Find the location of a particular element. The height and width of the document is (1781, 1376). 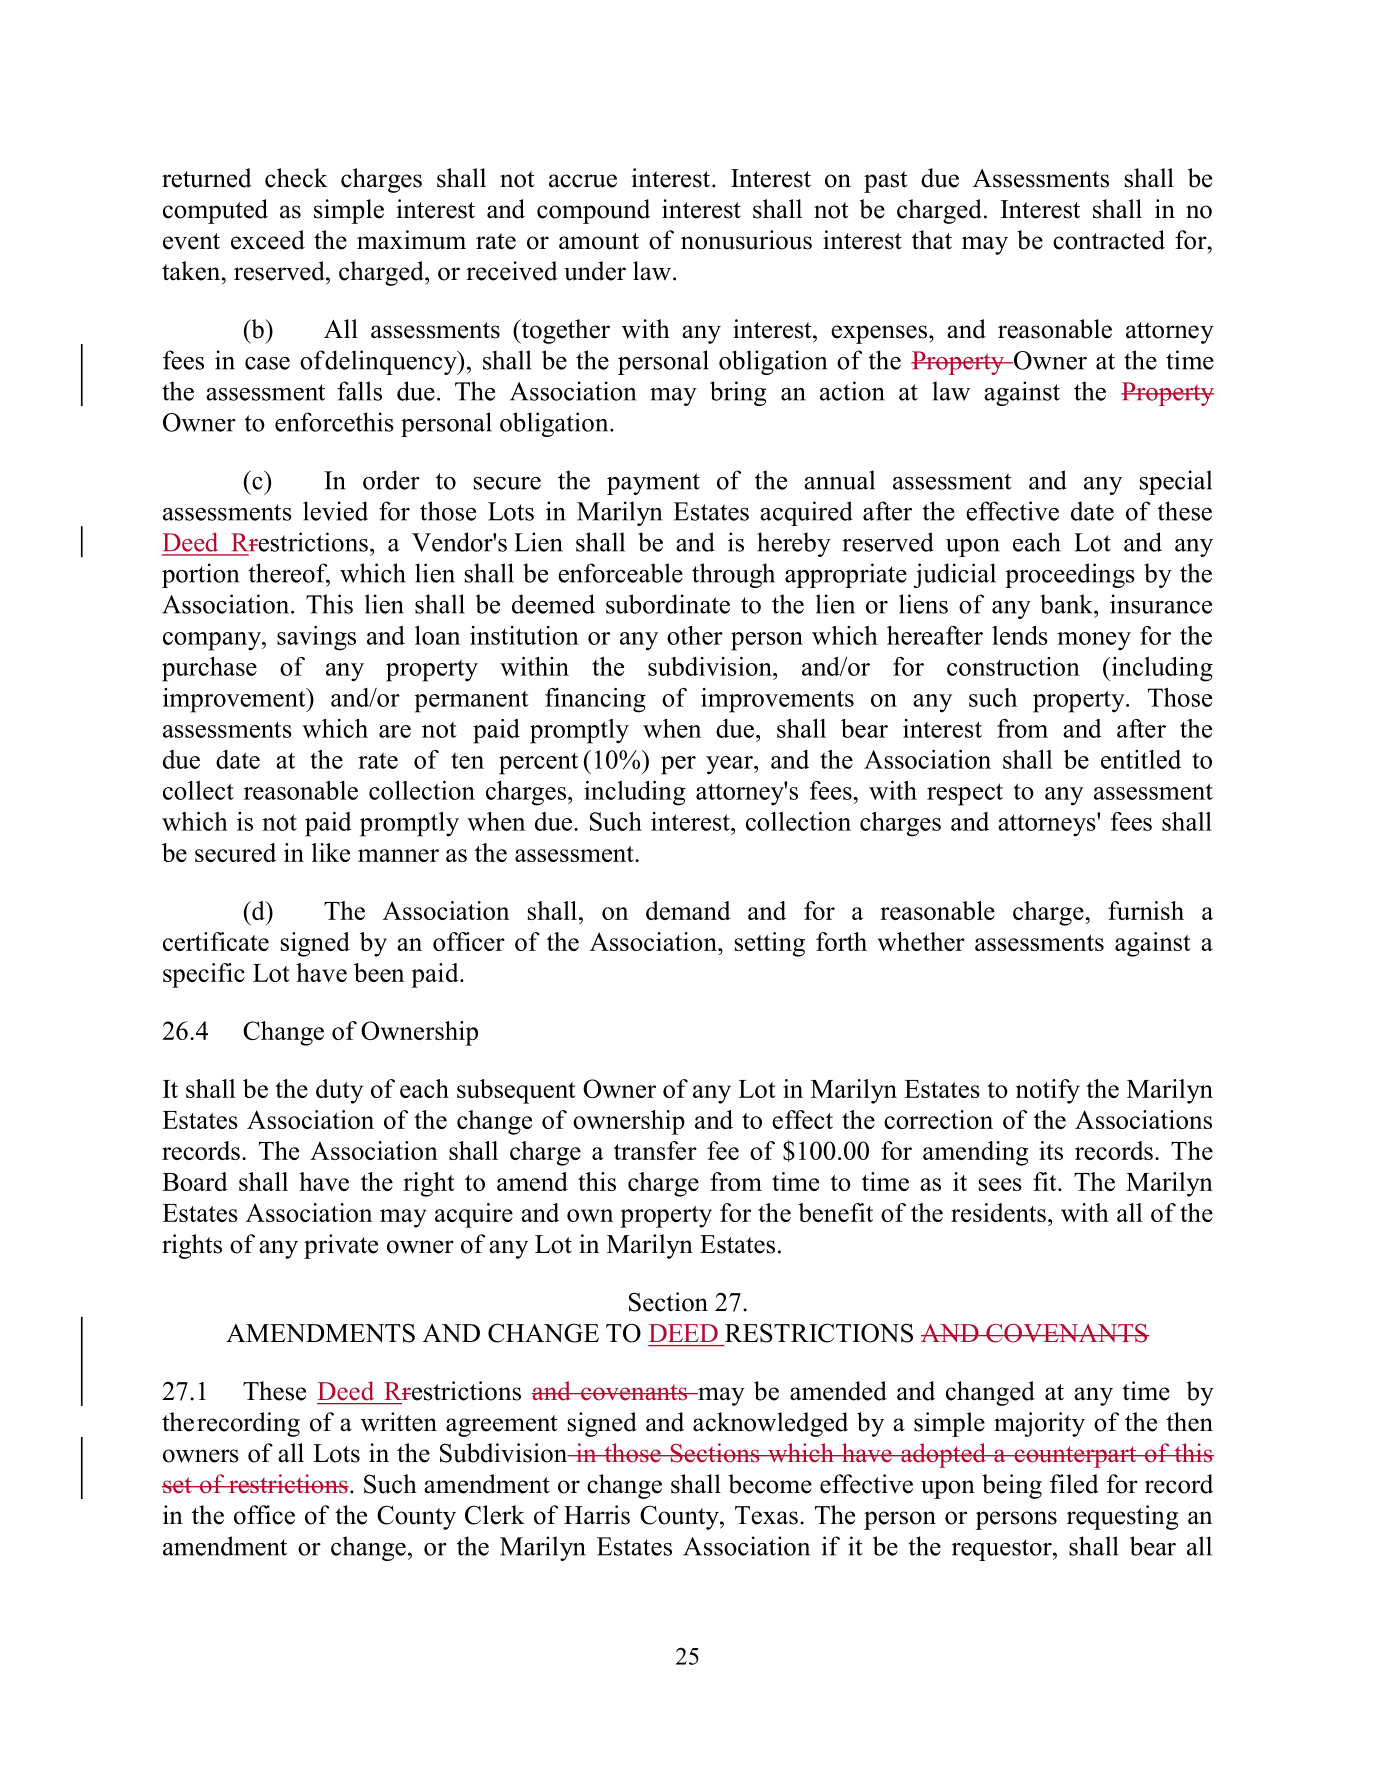

filed is located at coordinates (1074, 1484).
